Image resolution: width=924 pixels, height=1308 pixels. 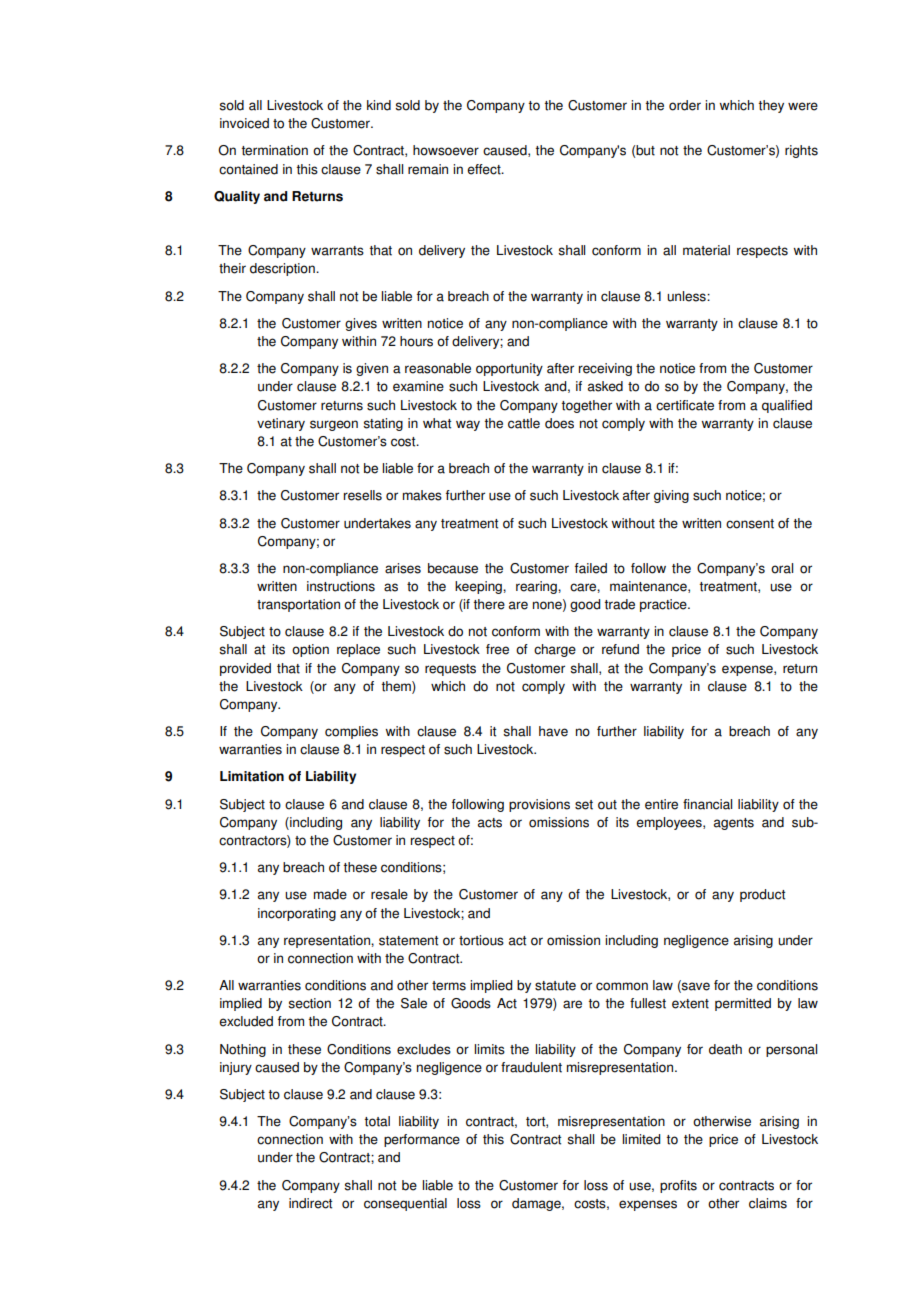 I want to click on indirect, so click(x=310, y=1203).
